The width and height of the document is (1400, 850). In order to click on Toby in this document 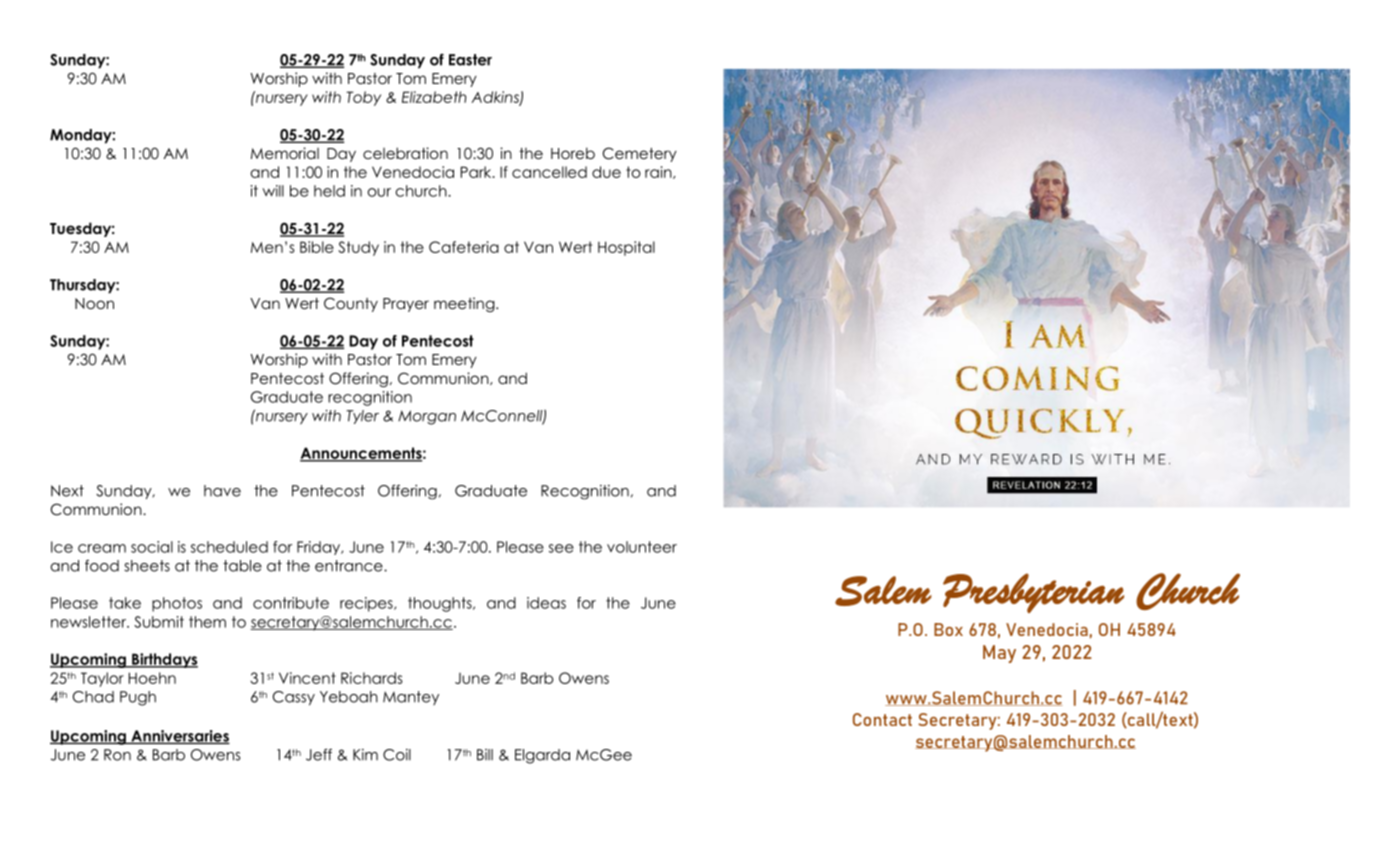, I will do `click(363, 98)`.
